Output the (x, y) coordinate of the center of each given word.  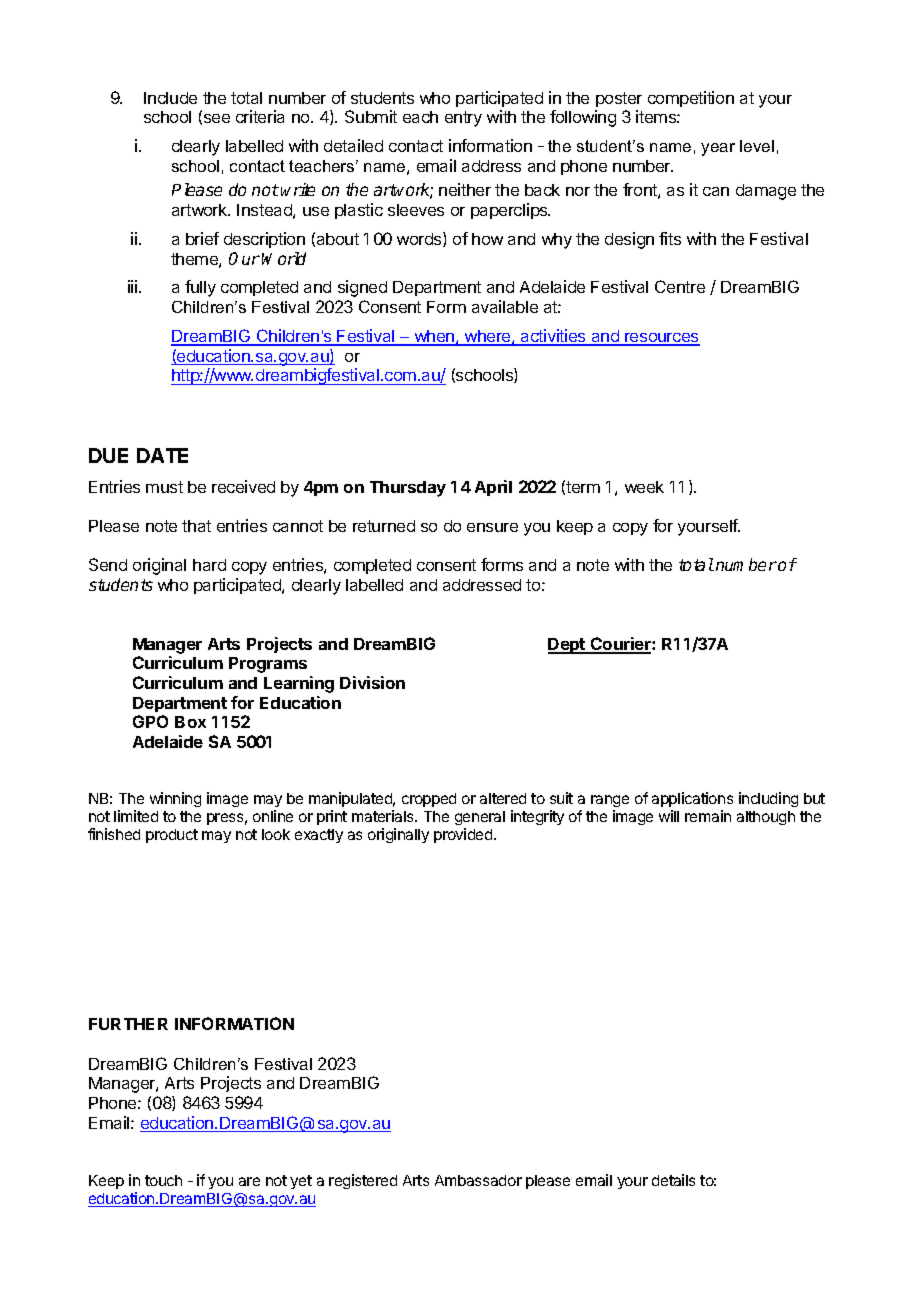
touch (163, 1180)
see (215, 119)
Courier (621, 645)
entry (463, 119)
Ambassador (478, 1180)
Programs (268, 665)
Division (372, 682)
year (718, 149)
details (673, 1180)
